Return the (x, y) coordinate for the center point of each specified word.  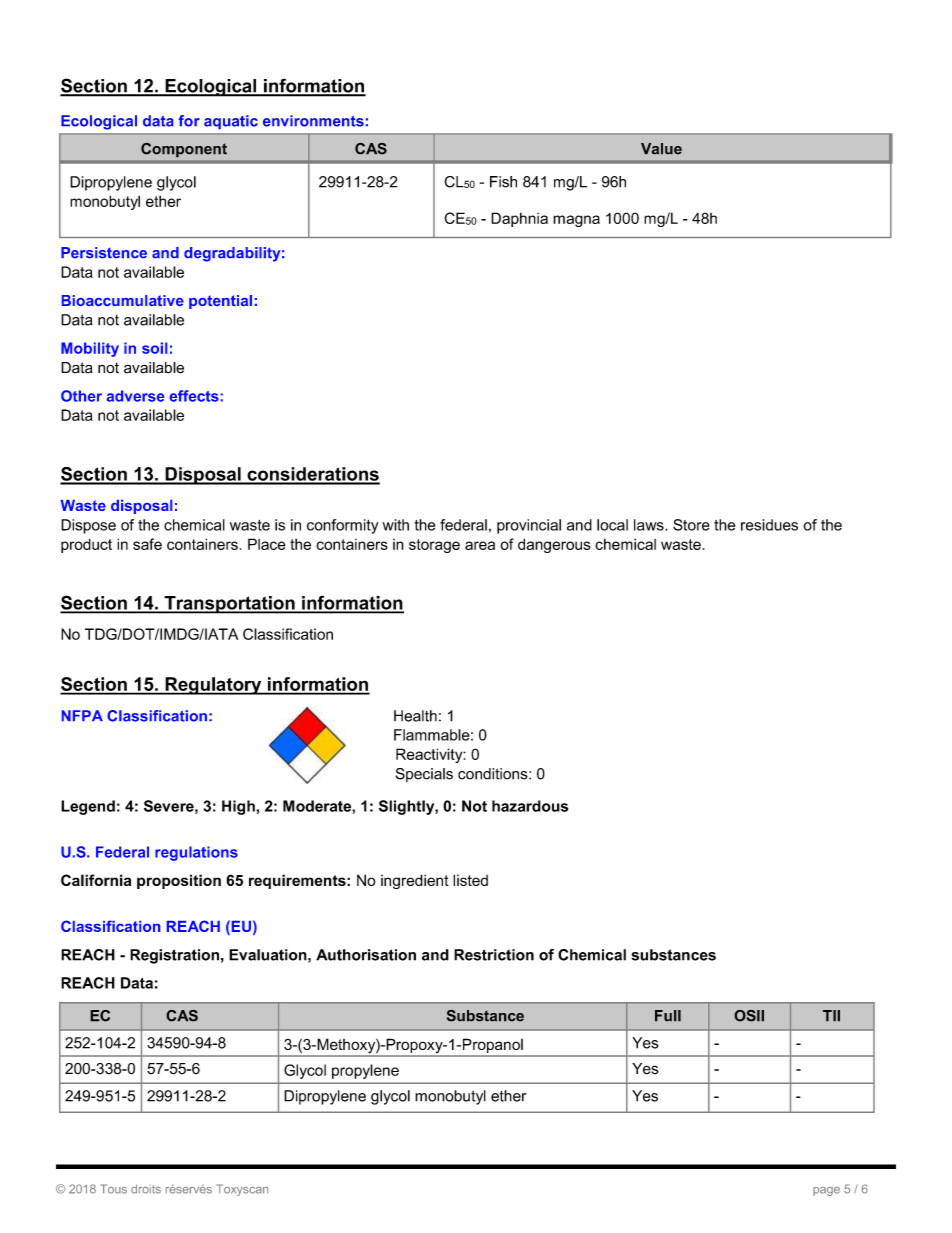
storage (434, 546)
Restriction (494, 955)
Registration (174, 956)
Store (691, 525)
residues (769, 525)
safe (147, 544)
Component (184, 150)
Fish (503, 182)
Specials (424, 775)
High (239, 807)
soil (154, 348)
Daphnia (519, 219)
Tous (114, 1189)
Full (668, 1016)
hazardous (530, 806)
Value (661, 149)
